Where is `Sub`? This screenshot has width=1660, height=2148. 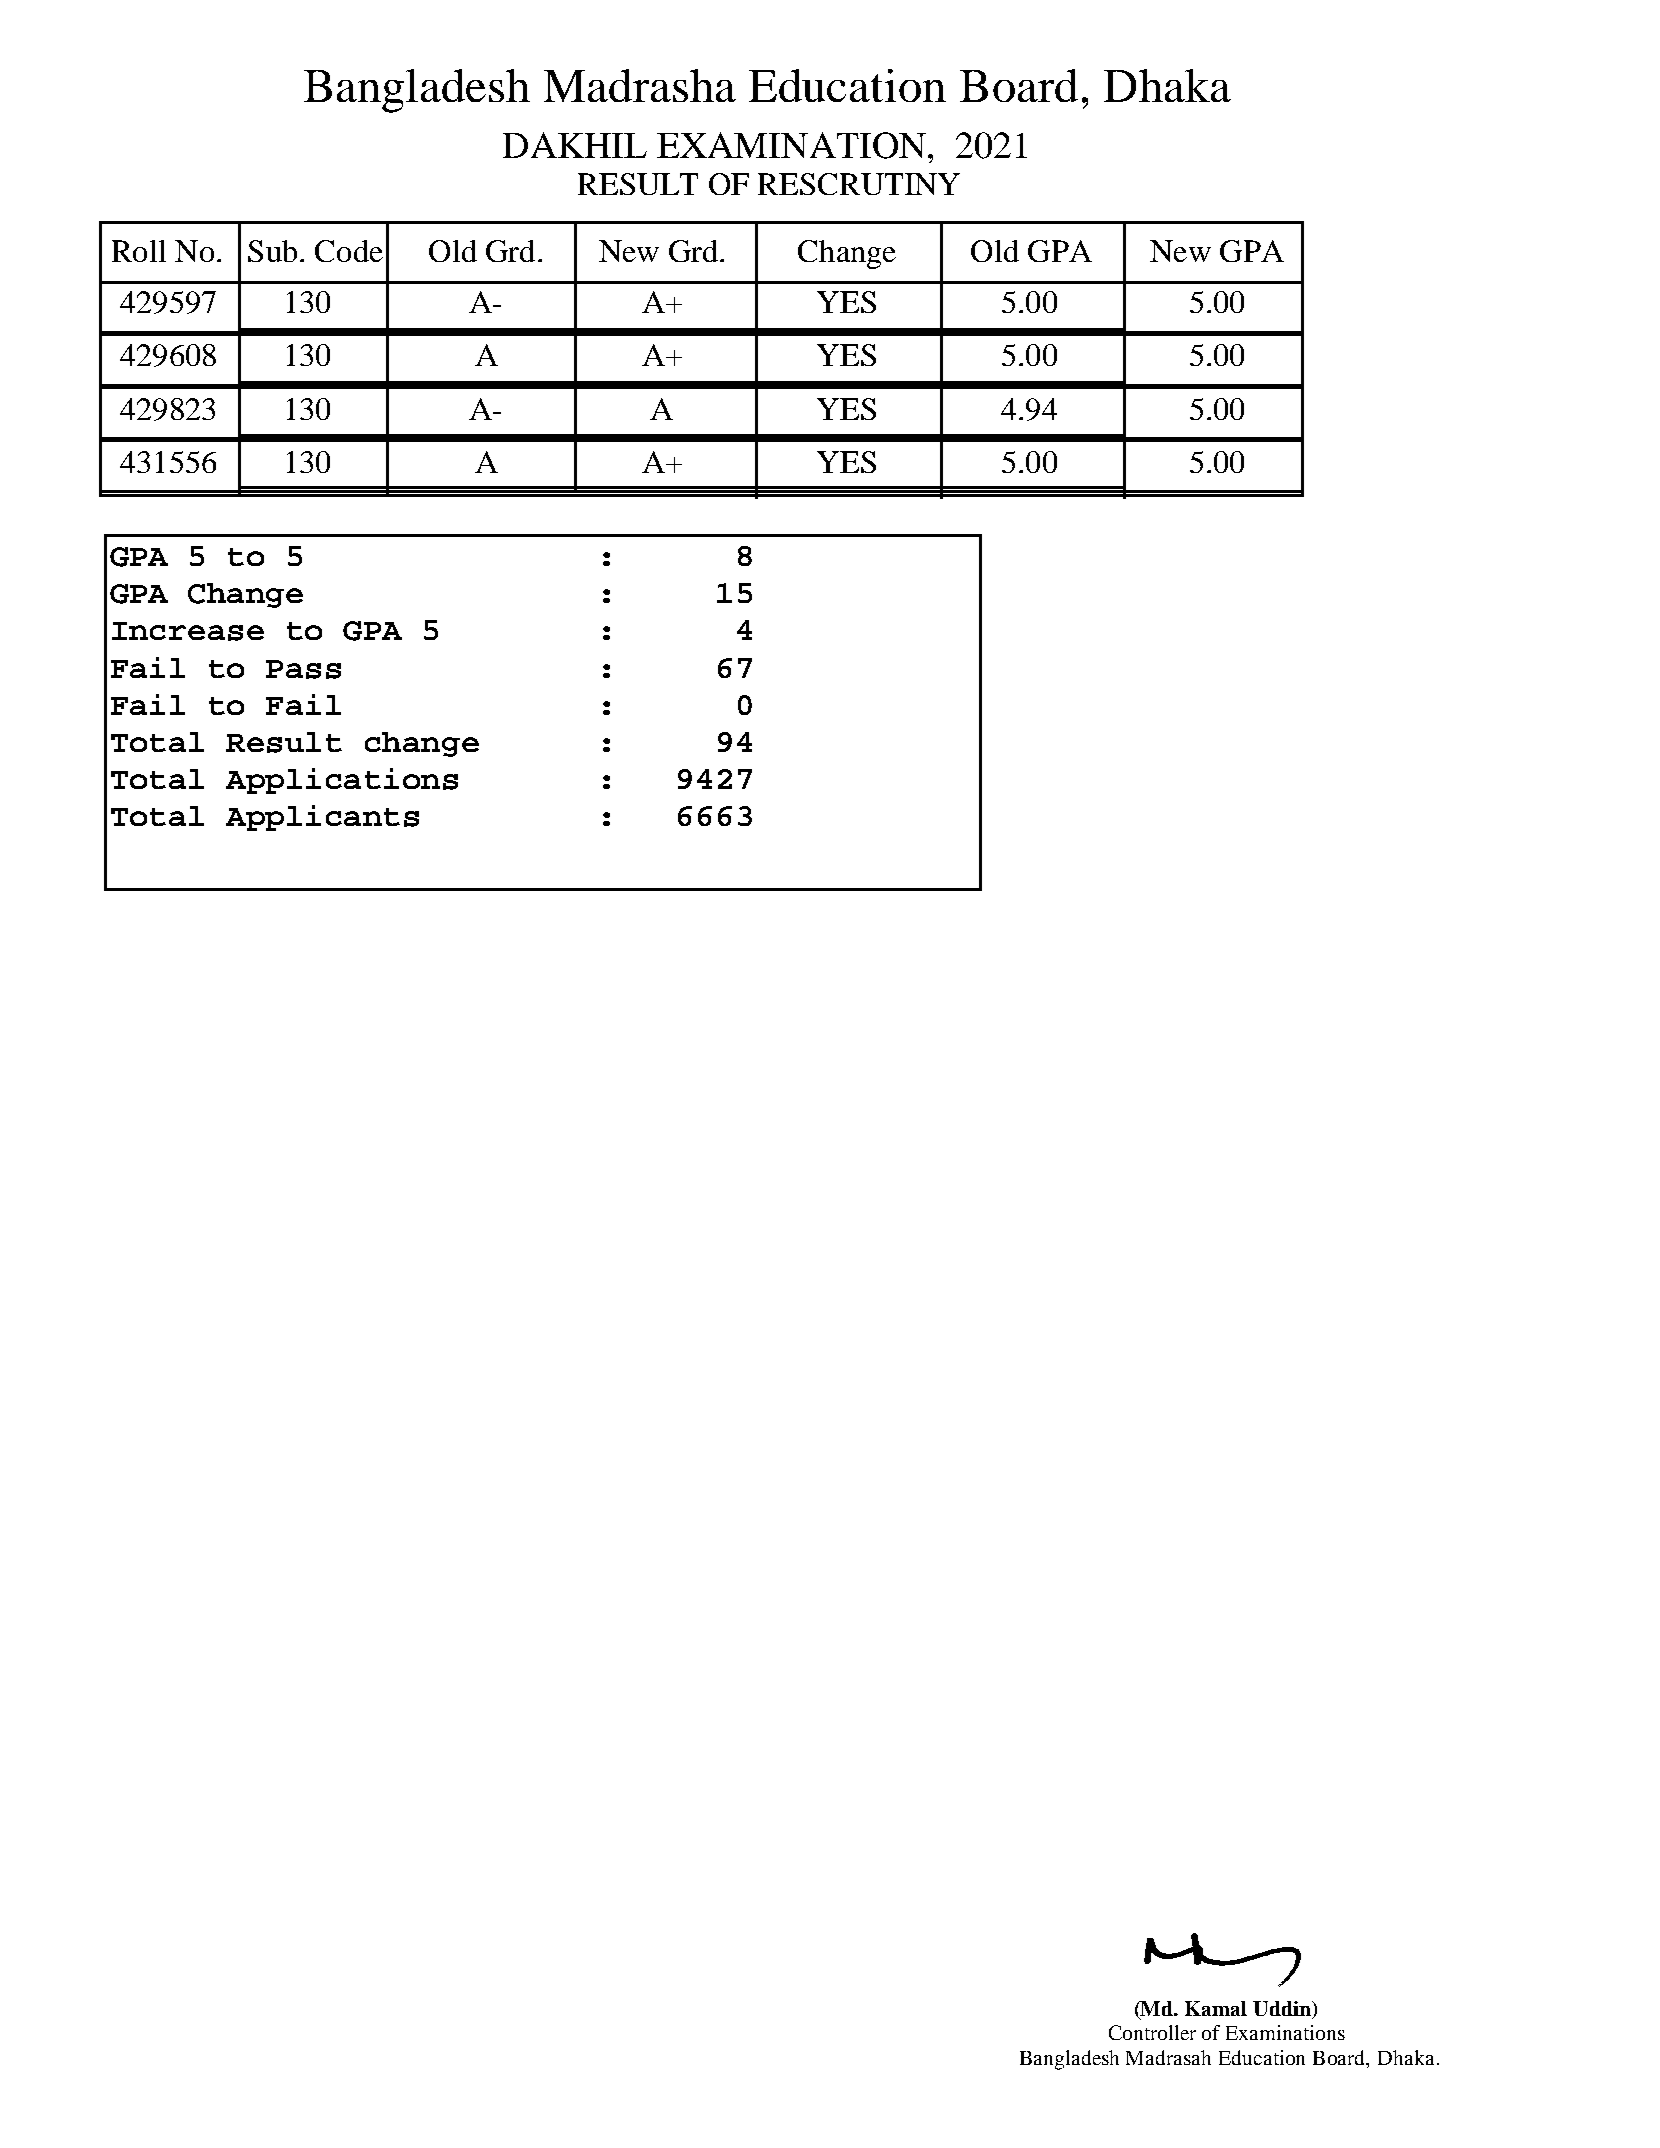
Sub is located at coordinates (272, 251).
